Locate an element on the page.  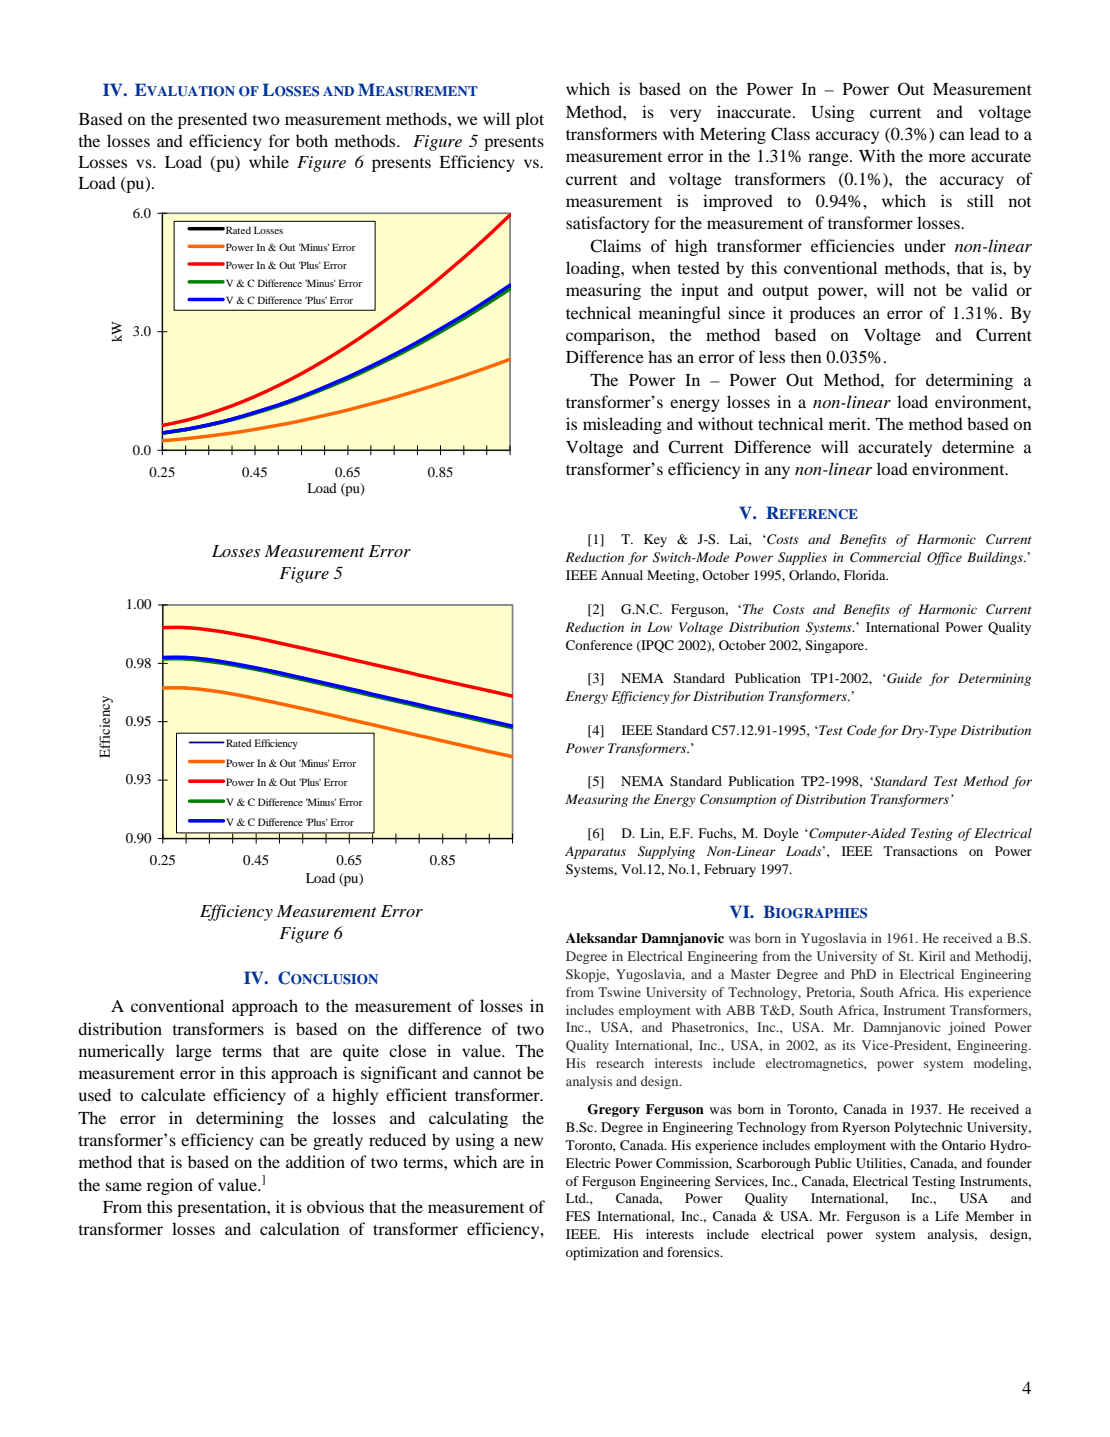
Guide is located at coordinates (903, 678).
